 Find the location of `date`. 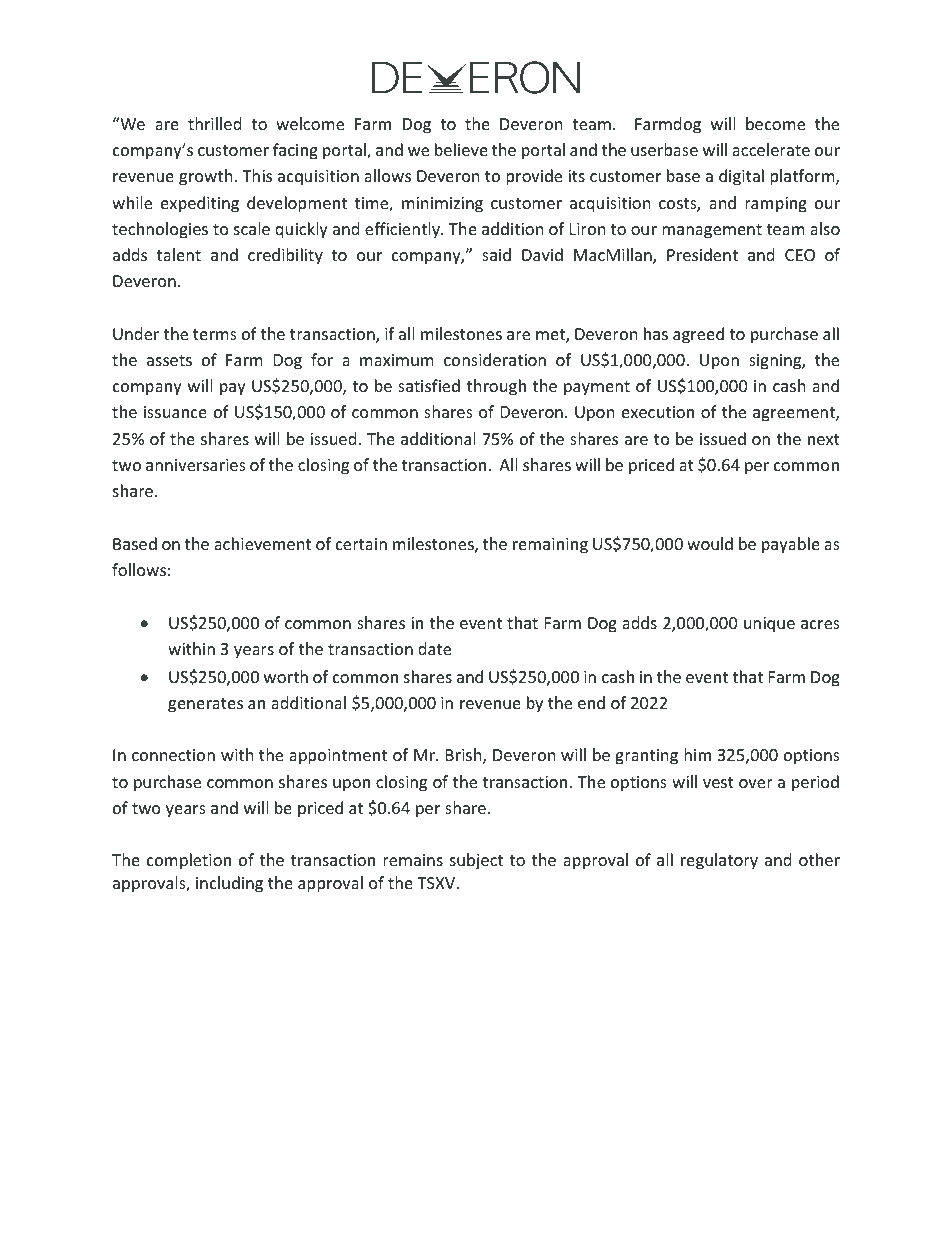

date is located at coordinates (434, 648).
